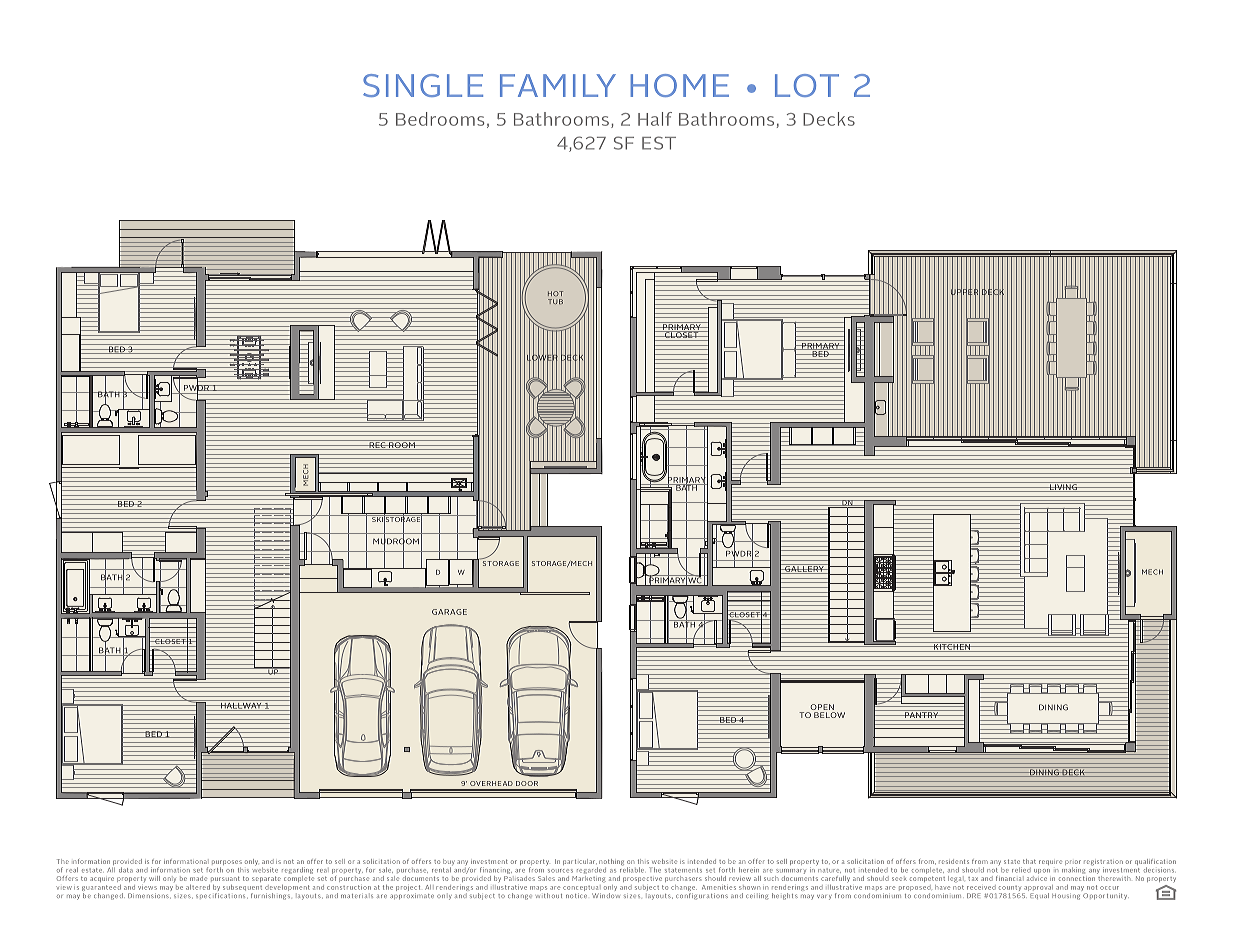 The width and height of the screenshot is (1233, 952). Describe the element at coordinates (1029, 861) in the screenshot. I see `that` at that location.
